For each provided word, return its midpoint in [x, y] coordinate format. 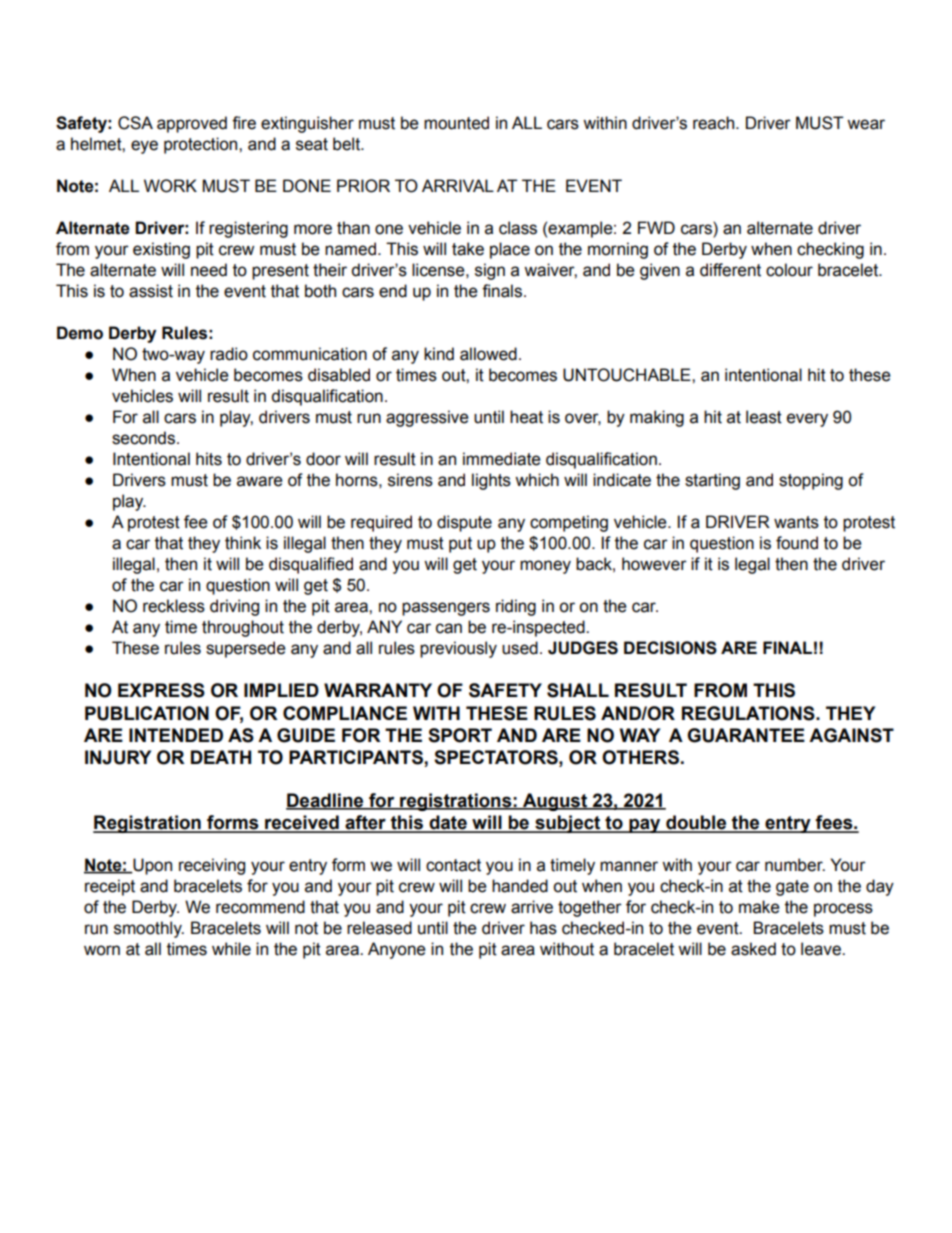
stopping [811, 481]
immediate [502, 459]
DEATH [221, 757]
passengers [446, 609]
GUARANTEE [746, 735]
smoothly [149, 929]
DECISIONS [670, 648]
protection [202, 145]
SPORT [460, 735]
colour [789, 270]
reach [715, 123]
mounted [456, 123]
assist [151, 291]
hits [209, 459]
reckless [174, 606]
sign [490, 271]
